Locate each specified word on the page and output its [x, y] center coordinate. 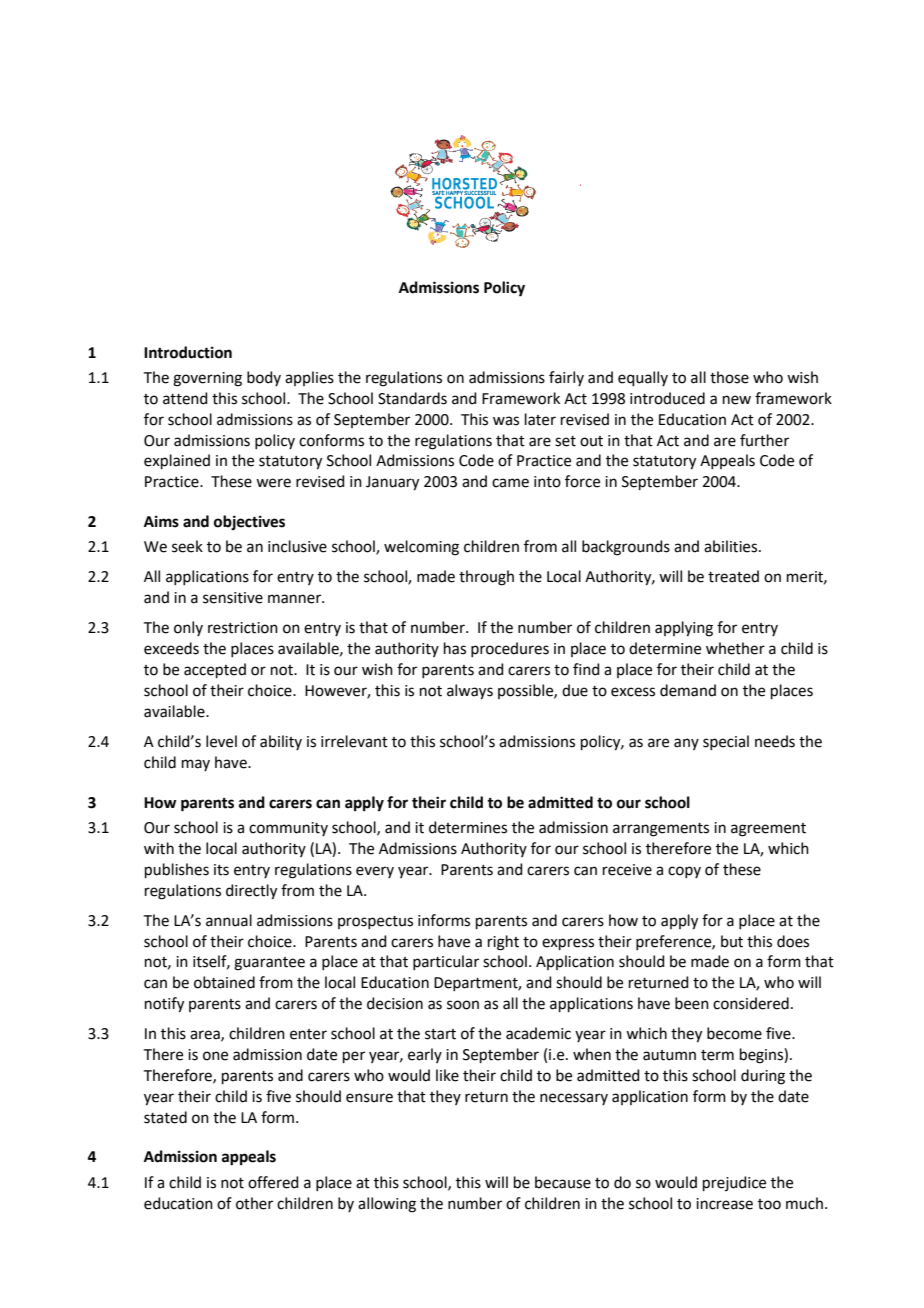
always [470, 692]
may [196, 765]
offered [273, 1182]
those [729, 377]
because [563, 1182]
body [264, 378]
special [726, 742]
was [506, 421]
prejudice [734, 1183]
